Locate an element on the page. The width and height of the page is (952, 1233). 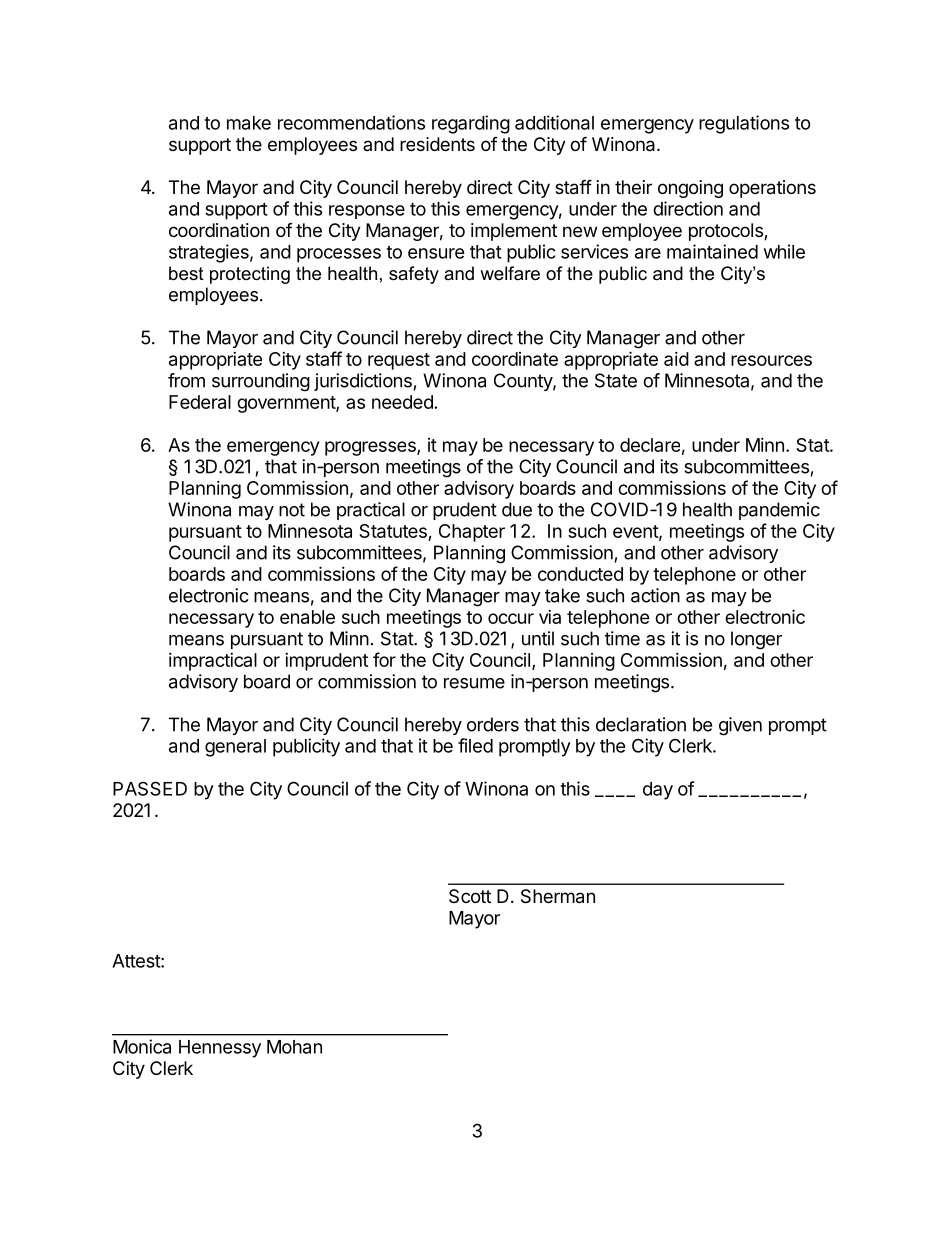
residents is located at coordinates (437, 144).
